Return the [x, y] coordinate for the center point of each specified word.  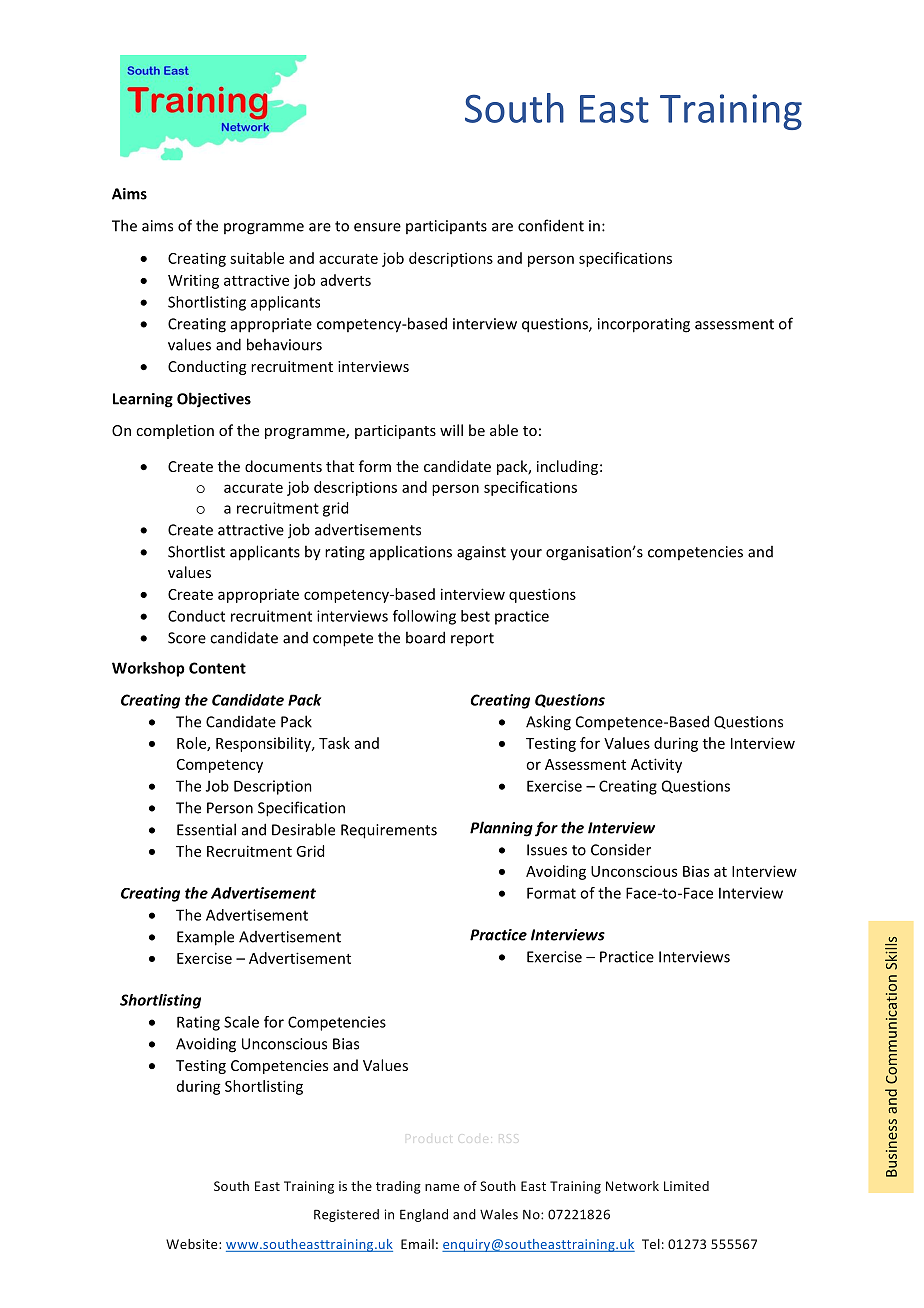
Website [193, 1244]
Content [217, 668]
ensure [377, 227]
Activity [656, 765]
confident [551, 225]
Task [334, 743]
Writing [193, 281]
